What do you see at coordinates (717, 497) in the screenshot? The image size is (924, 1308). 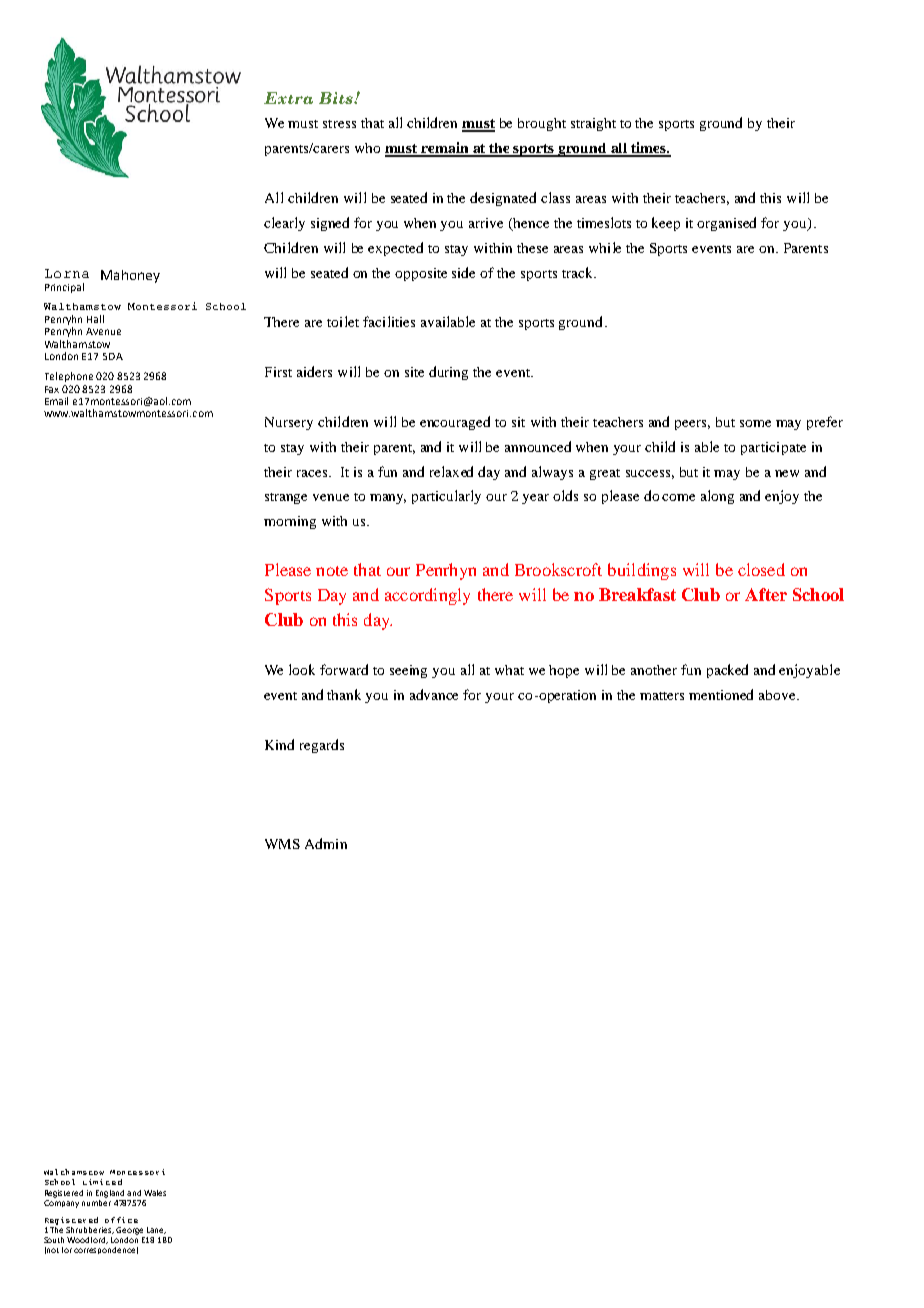 I see `along` at bounding box center [717, 497].
